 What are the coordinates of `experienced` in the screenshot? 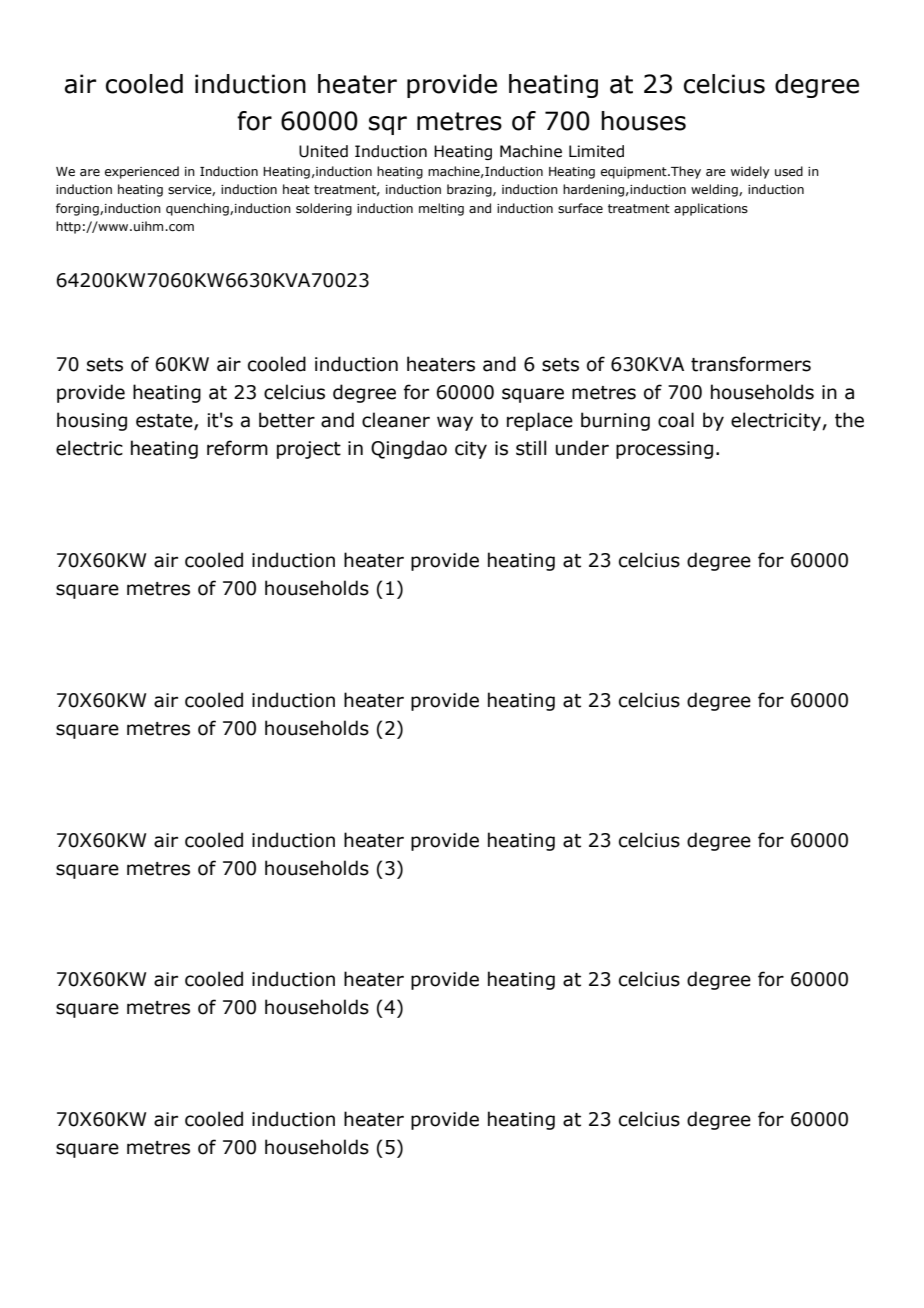 It's located at (142, 172).
